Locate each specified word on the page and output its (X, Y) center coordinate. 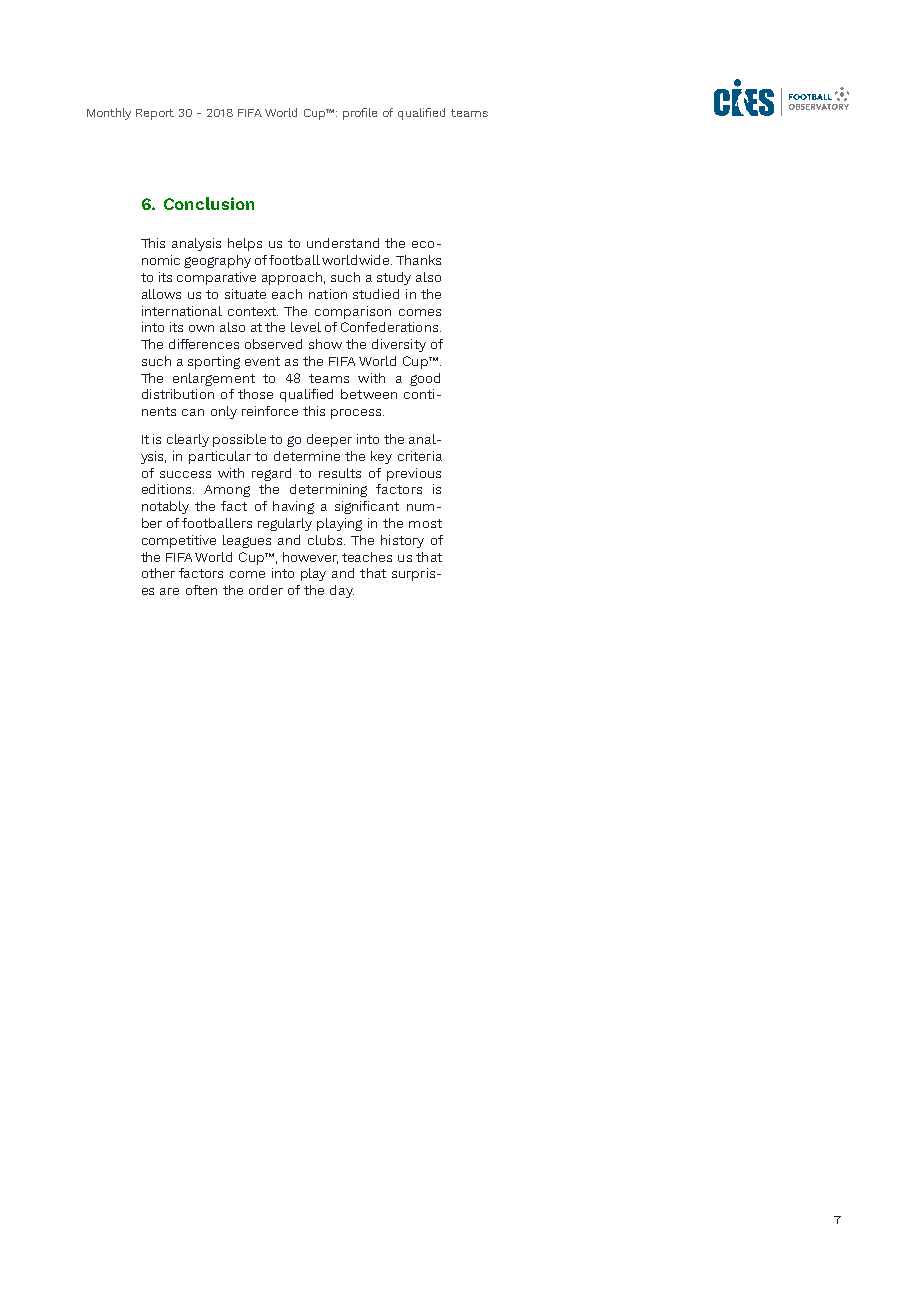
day (342, 591)
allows (161, 294)
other (158, 573)
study (394, 278)
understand (343, 243)
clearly (188, 440)
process (357, 414)
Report (155, 114)
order (266, 590)
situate (245, 294)
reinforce (270, 411)
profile (360, 114)
